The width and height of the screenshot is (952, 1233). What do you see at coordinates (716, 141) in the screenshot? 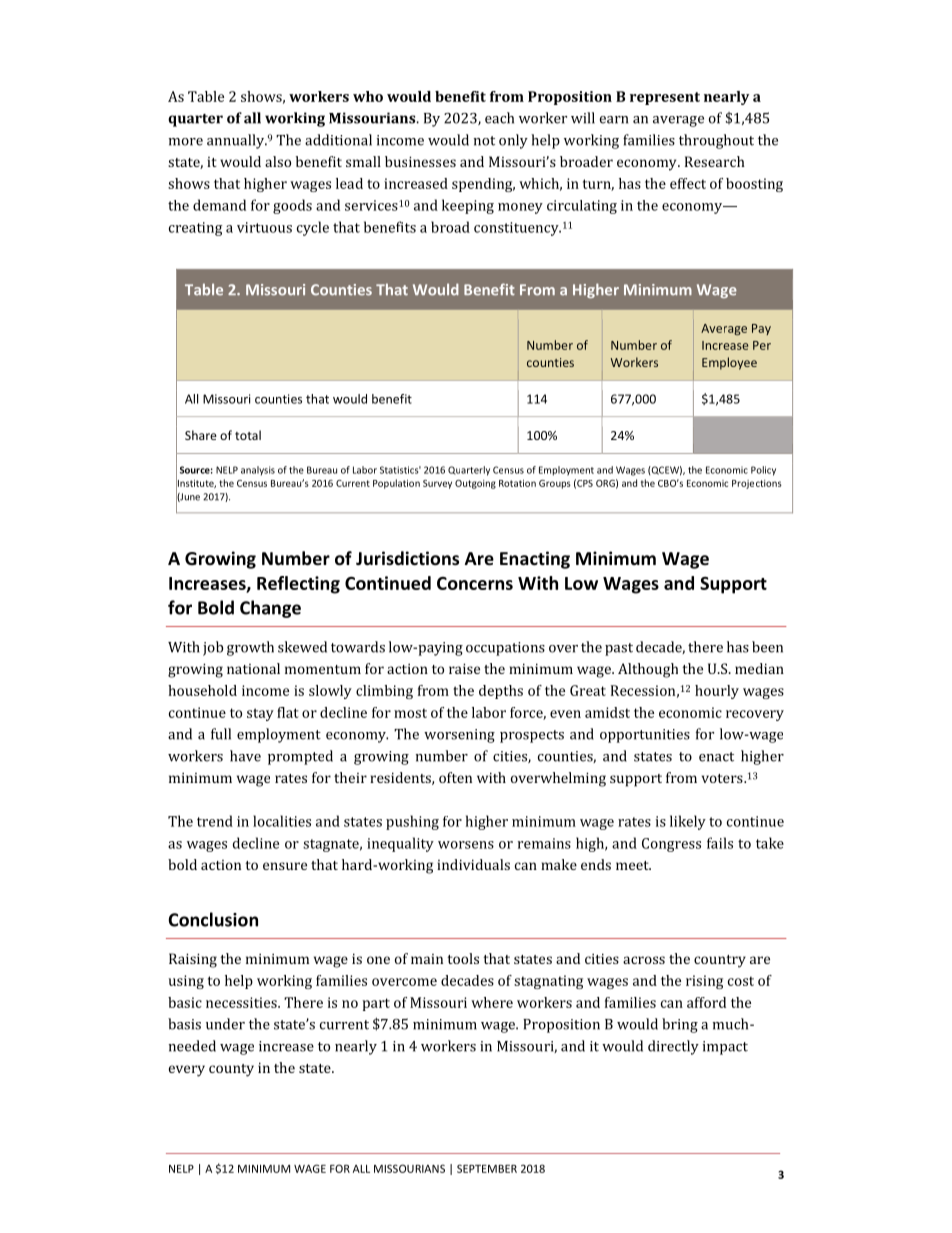
I see `throughout` at bounding box center [716, 141].
